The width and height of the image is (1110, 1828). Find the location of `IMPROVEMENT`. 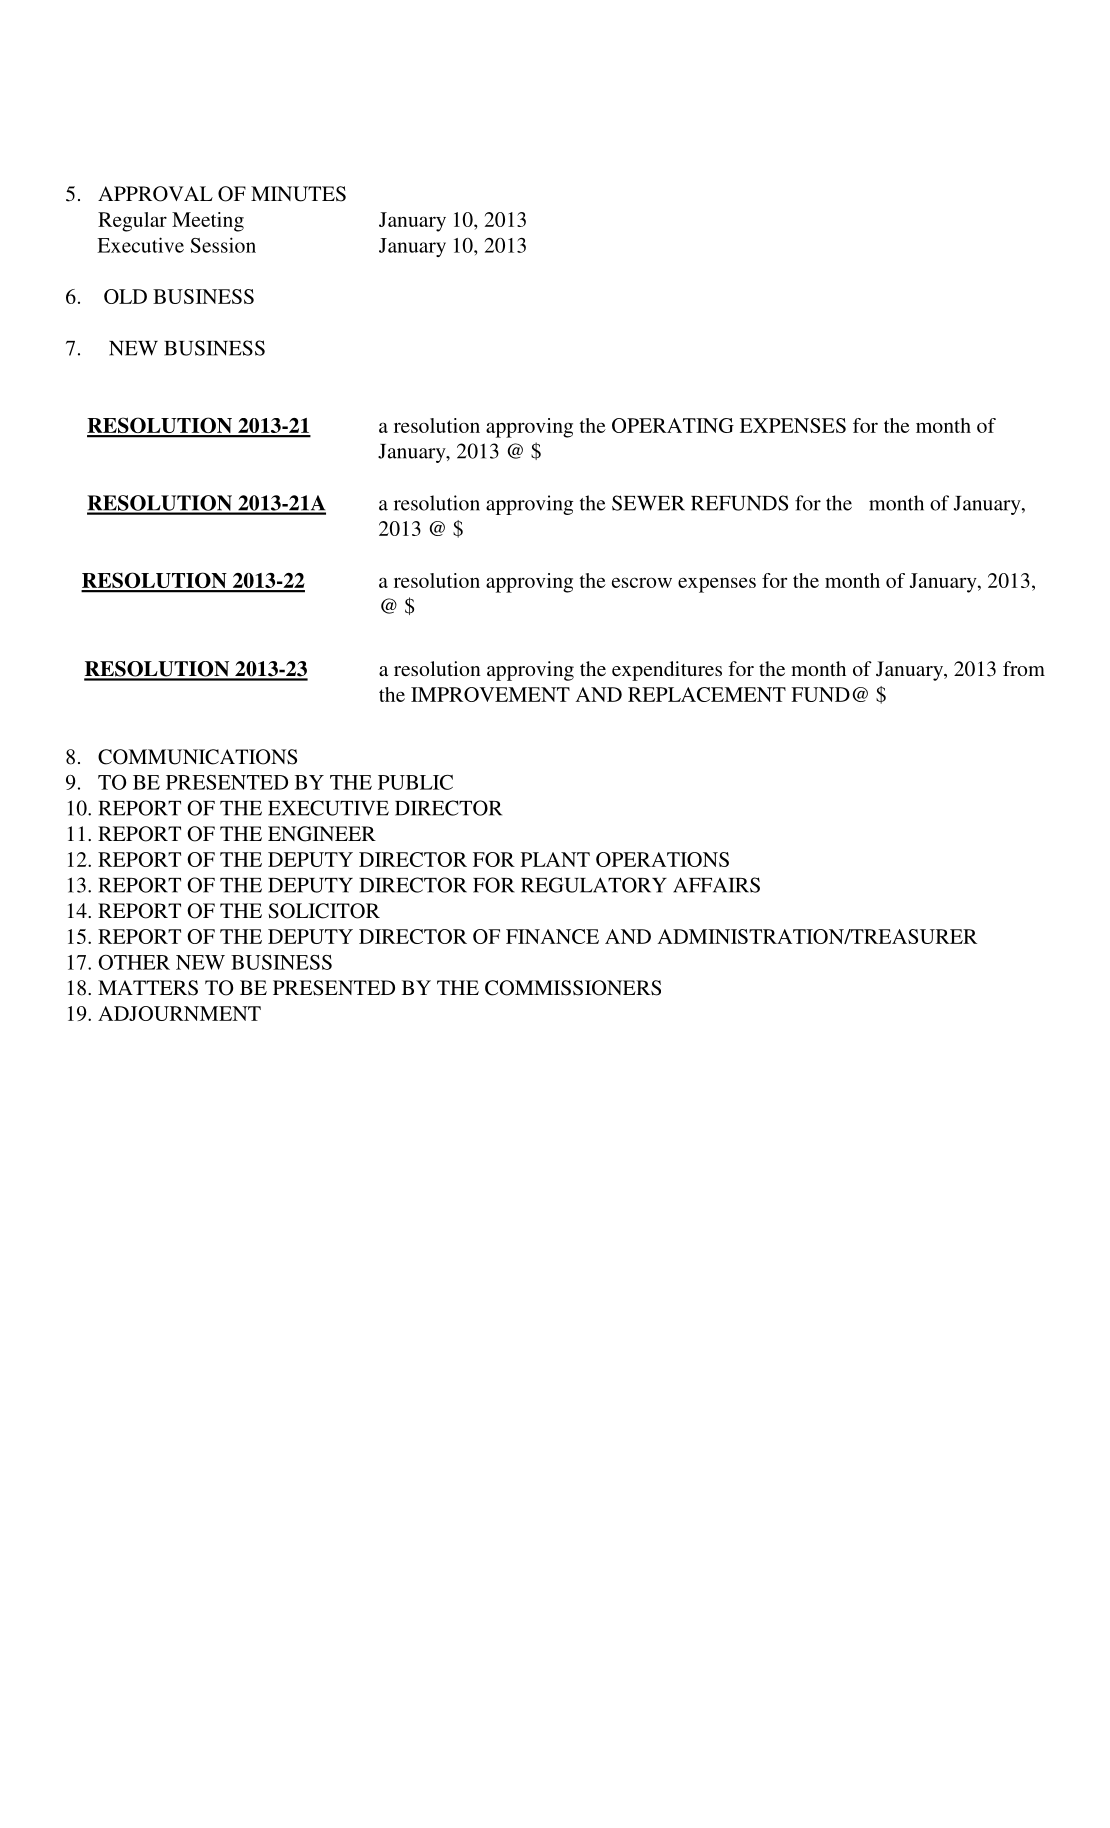

IMPROVEMENT is located at coordinates (490, 694).
